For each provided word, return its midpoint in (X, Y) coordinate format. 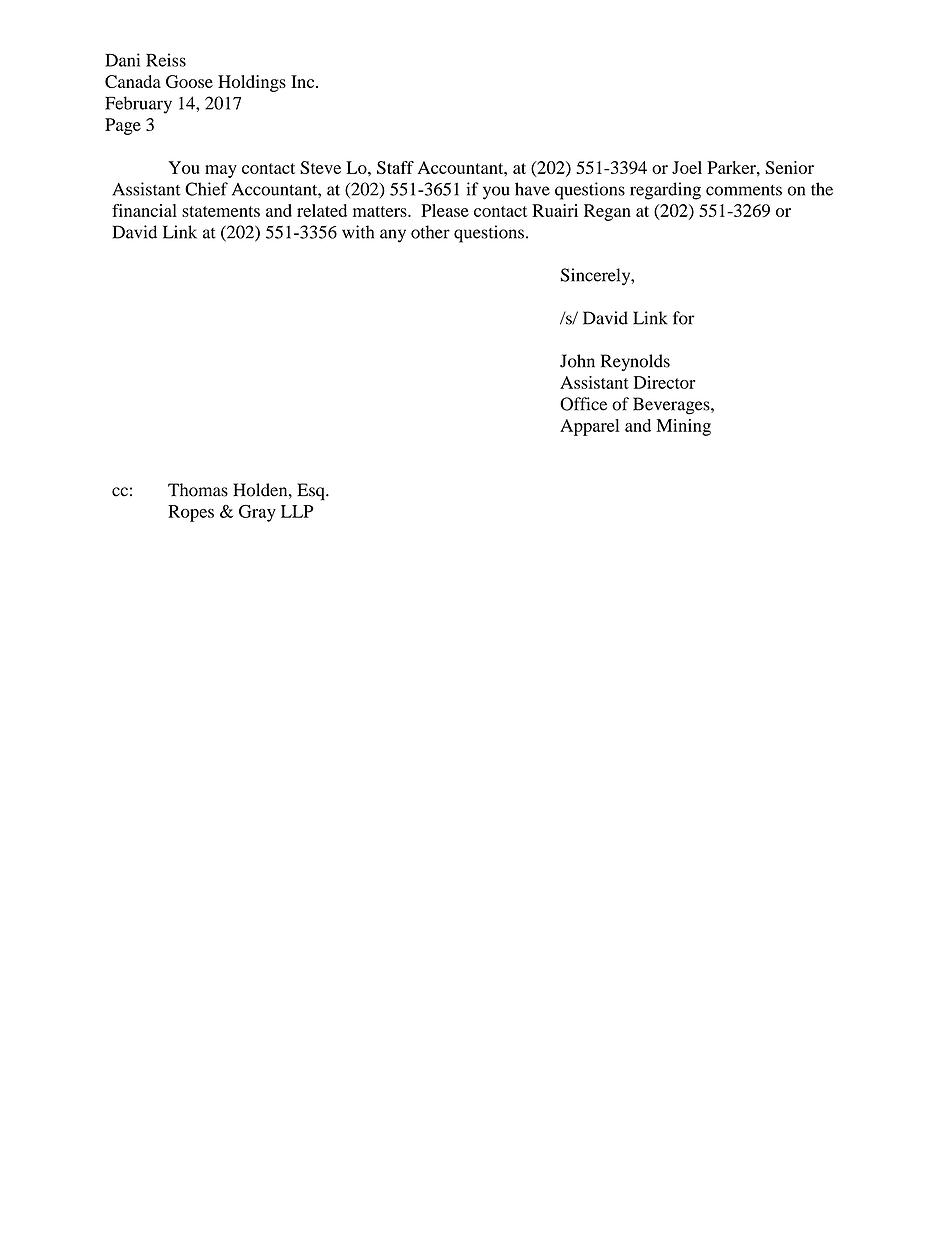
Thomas (198, 490)
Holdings (252, 83)
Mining (683, 427)
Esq (312, 492)
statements (221, 211)
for (683, 318)
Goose (189, 81)
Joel (687, 167)
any (393, 236)
